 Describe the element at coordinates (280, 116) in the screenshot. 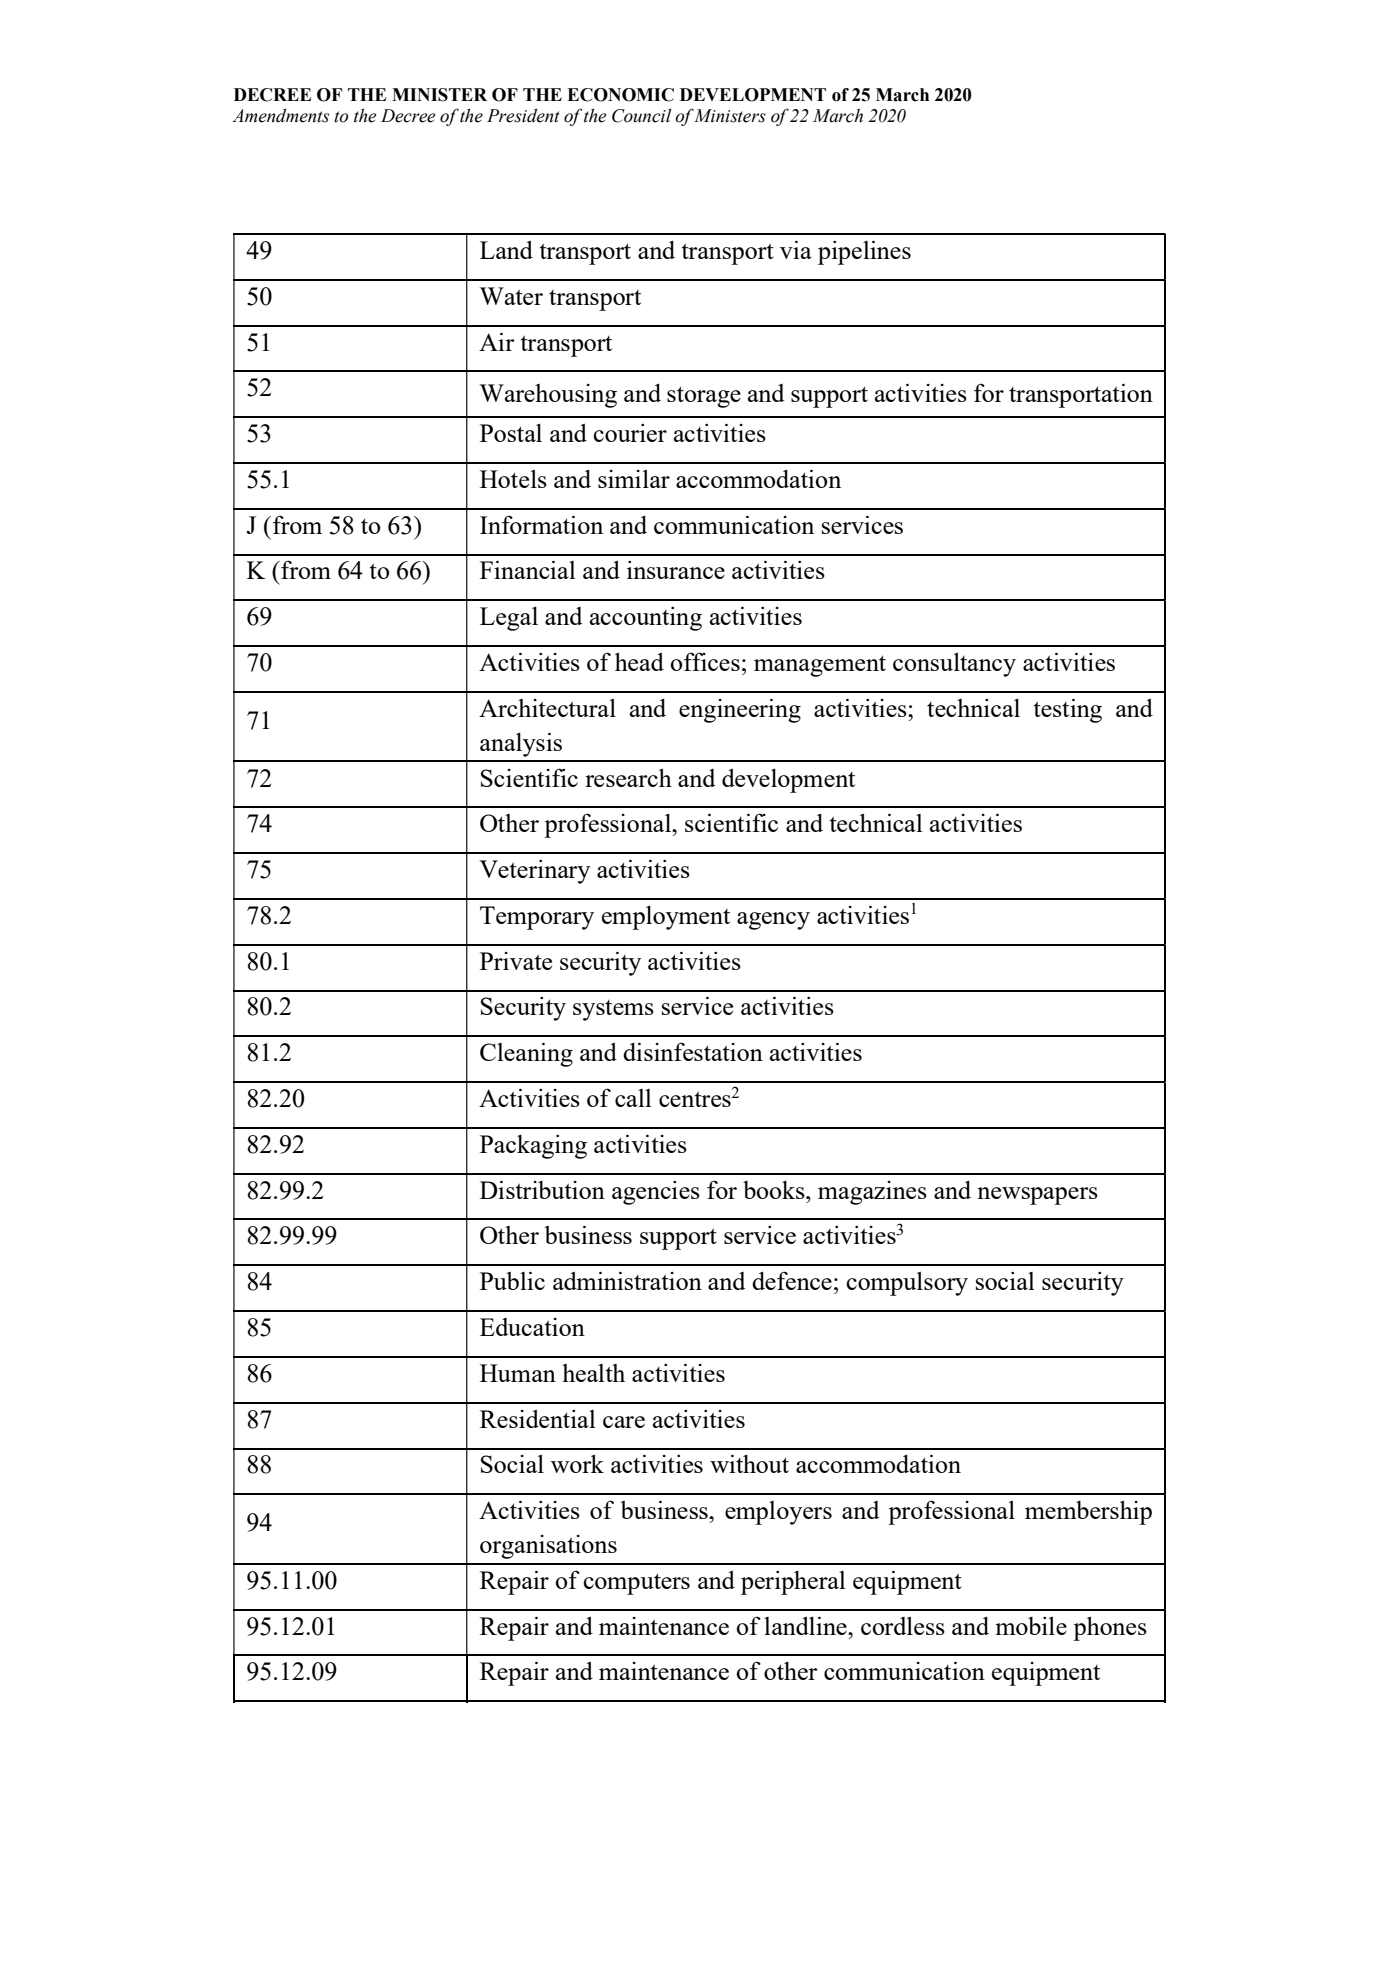

I see `Amendments` at that location.
